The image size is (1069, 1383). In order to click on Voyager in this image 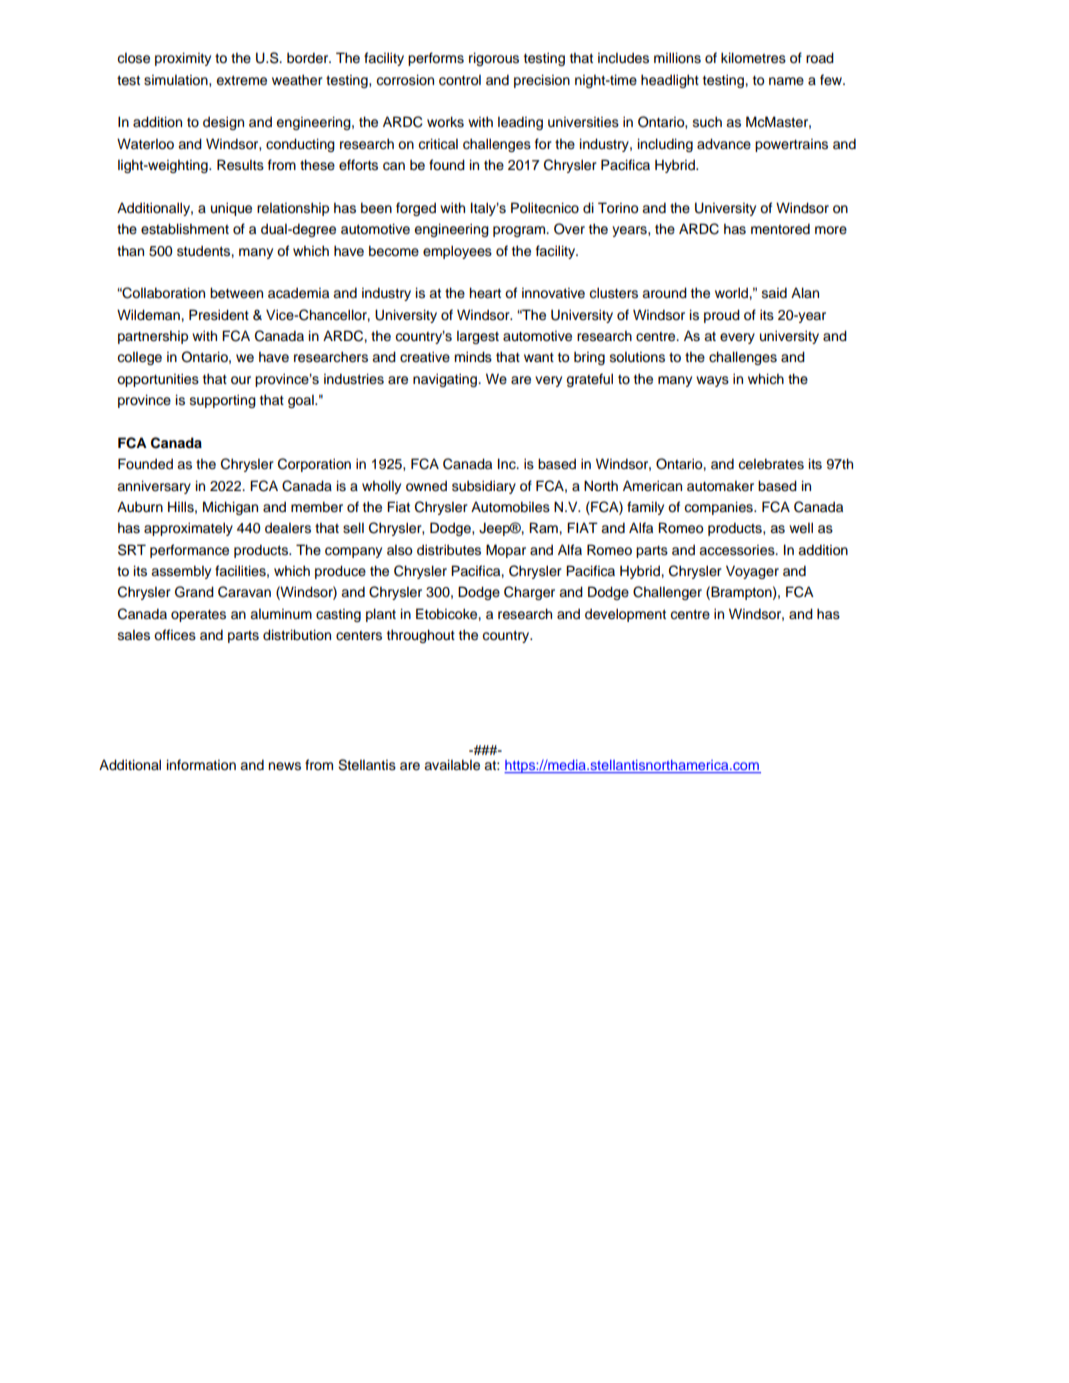, I will do `click(752, 572)`.
